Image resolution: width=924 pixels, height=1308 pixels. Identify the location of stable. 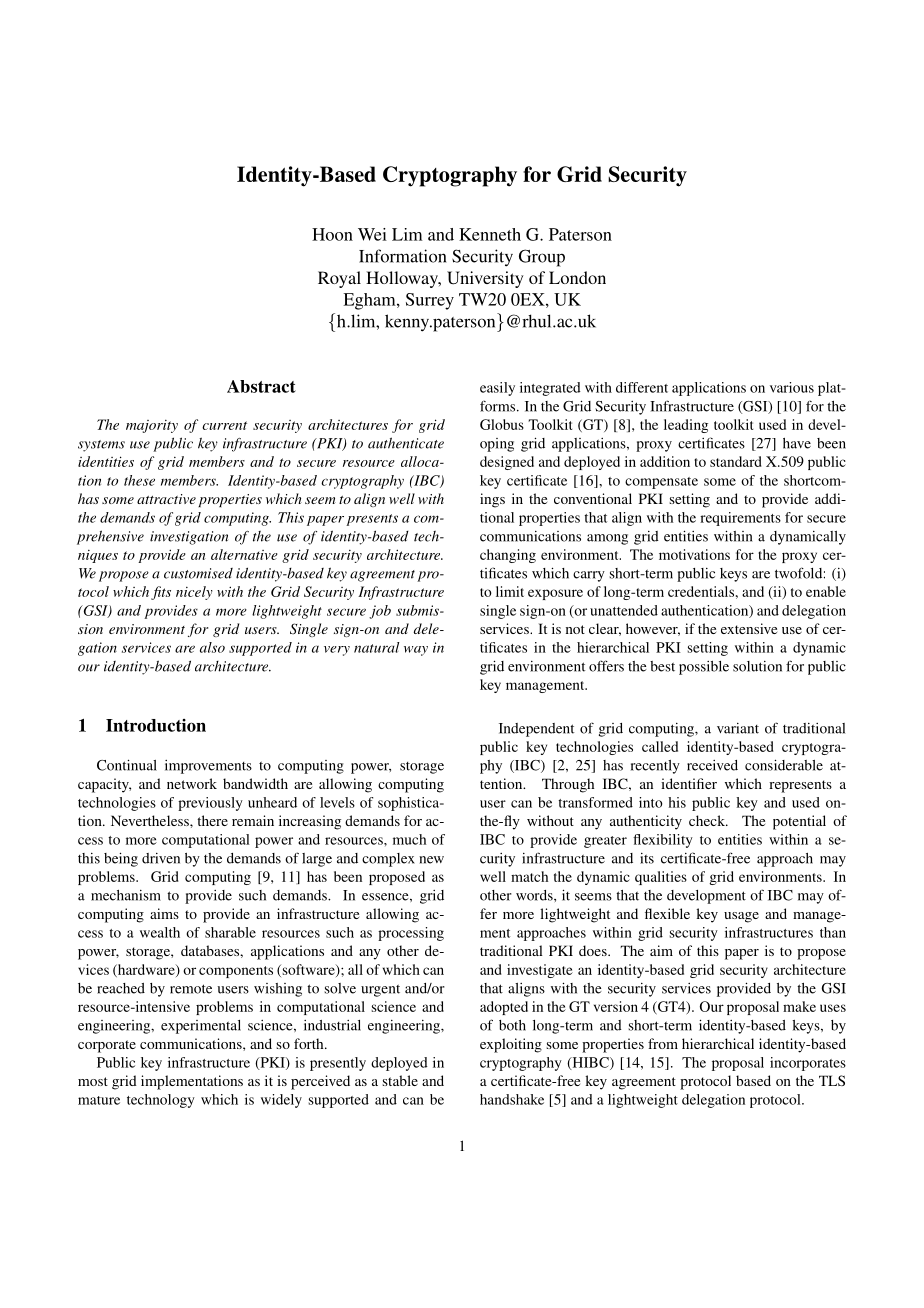
(400, 1080).
